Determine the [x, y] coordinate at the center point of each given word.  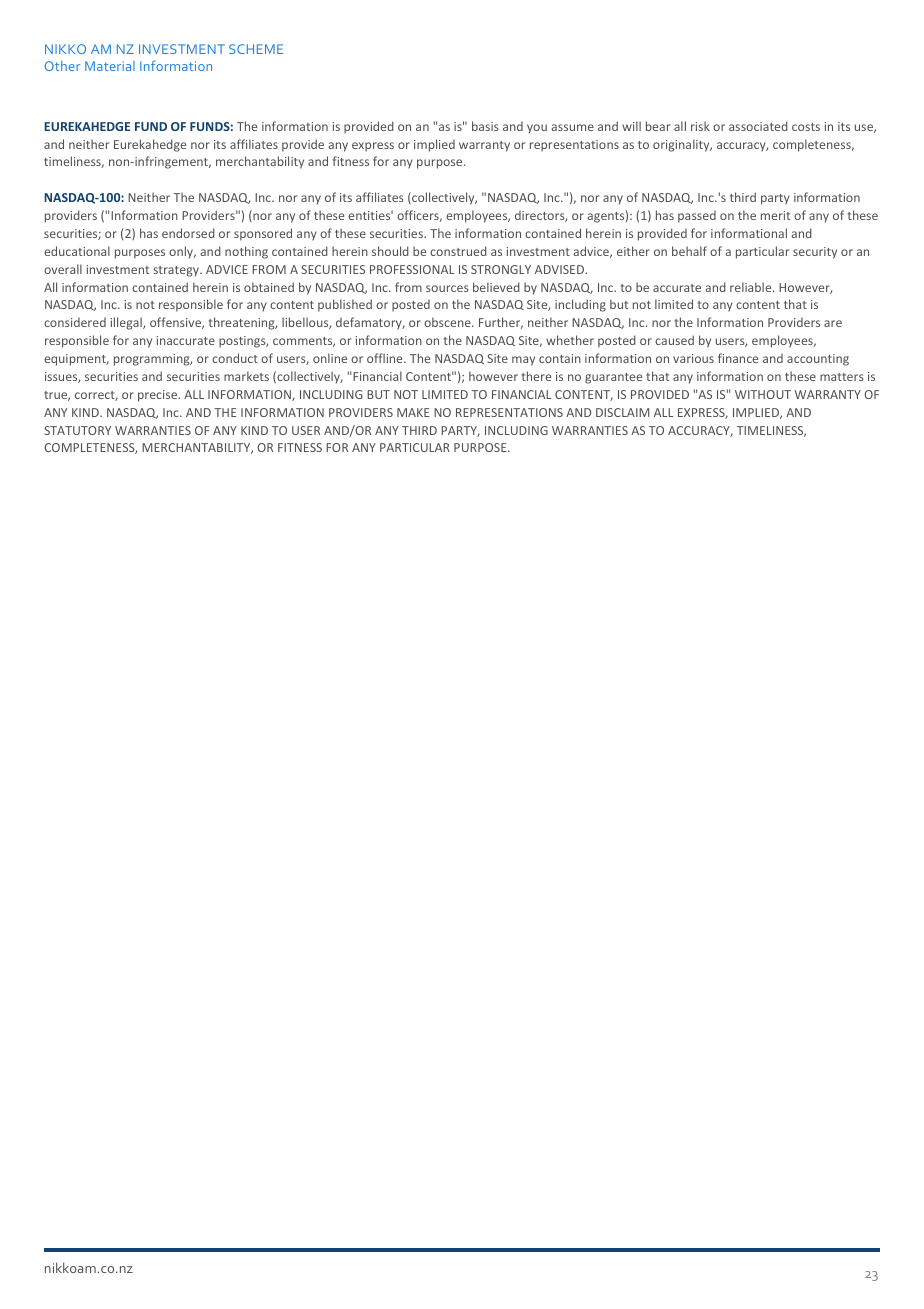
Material [110, 66]
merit [775, 215]
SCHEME [256, 49]
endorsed [188, 233]
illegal [127, 323]
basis [485, 126]
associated [758, 126]
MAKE [413, 412]
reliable [752, 287]
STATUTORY [77, 430]
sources [447, 288]
